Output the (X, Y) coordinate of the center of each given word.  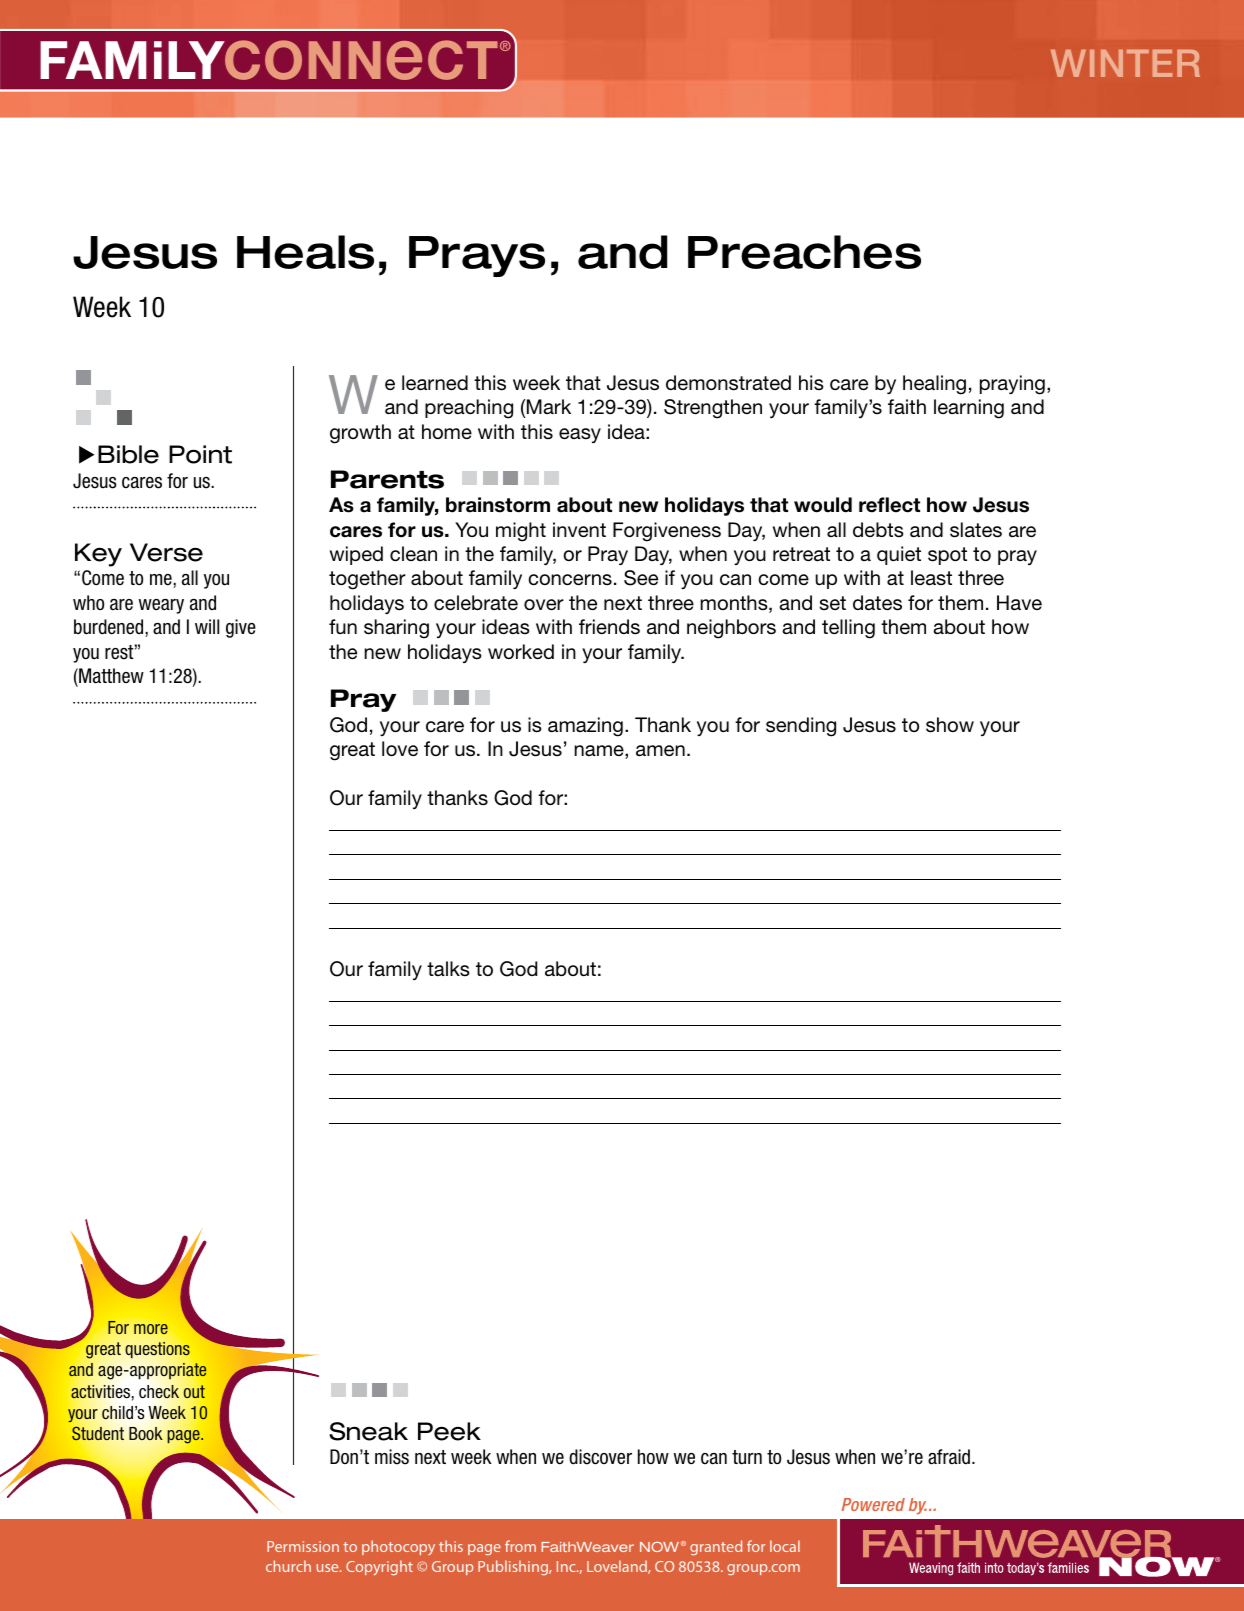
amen (660, 751)
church (288, 1566)
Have (1019, 603)
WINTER (1125, 63)
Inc (567, 1566)
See (641, 578)
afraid (949, 1457)
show (950, 725)
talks (448, 969)
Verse (166, 552)
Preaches (804, 252)
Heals (305, 252)
